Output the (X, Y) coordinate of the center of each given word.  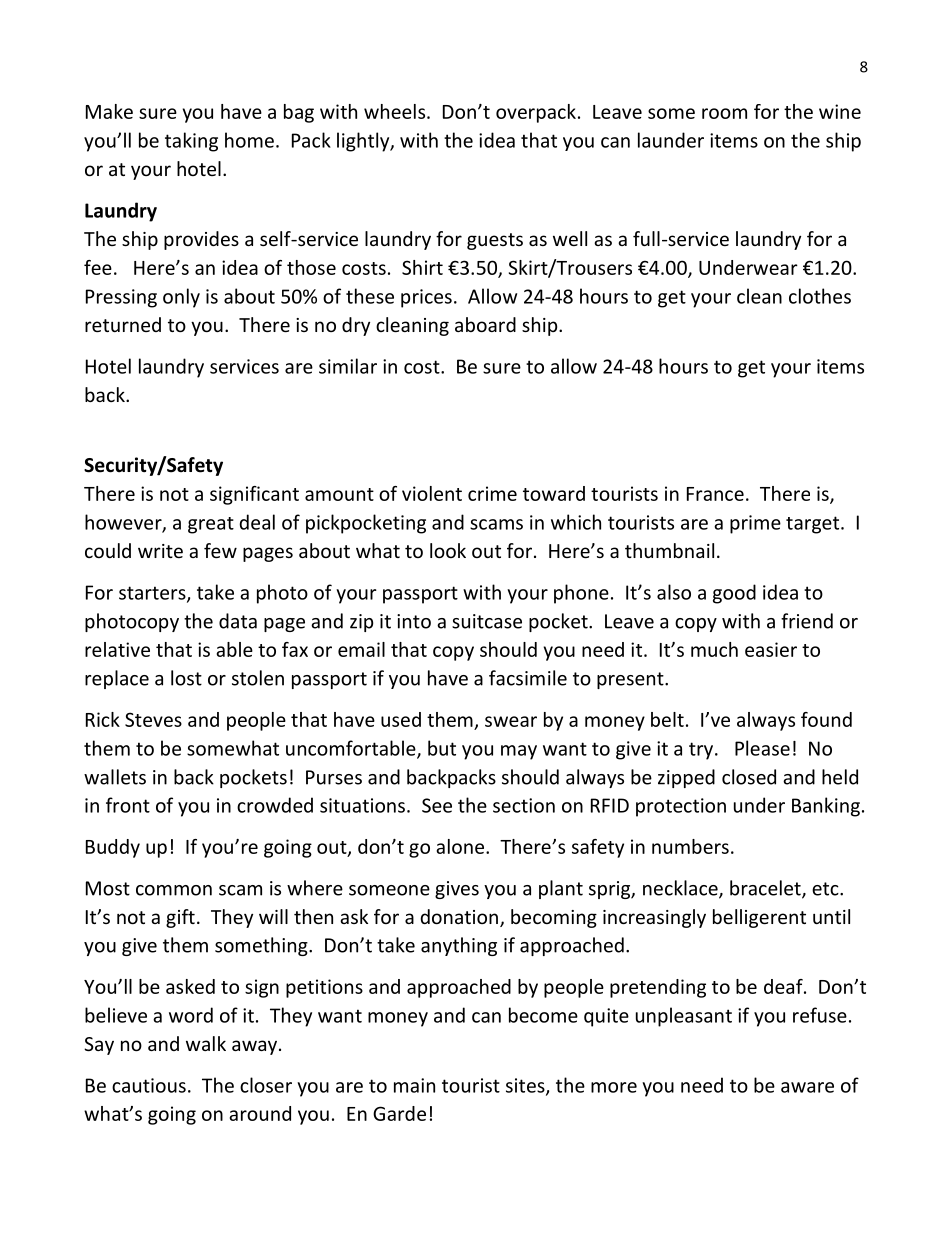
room (724, 113)
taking (191, 142)
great (211, 525)
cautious (149, 1085)
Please (762, 748)
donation (459, 916)
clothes (820, 296)
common (174, 890)
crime (492, 493)
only (181, 298)
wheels (396, 111)
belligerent (759, 918)
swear (511, 721)
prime (755, 524)
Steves (153, 719)
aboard (485, 324)
